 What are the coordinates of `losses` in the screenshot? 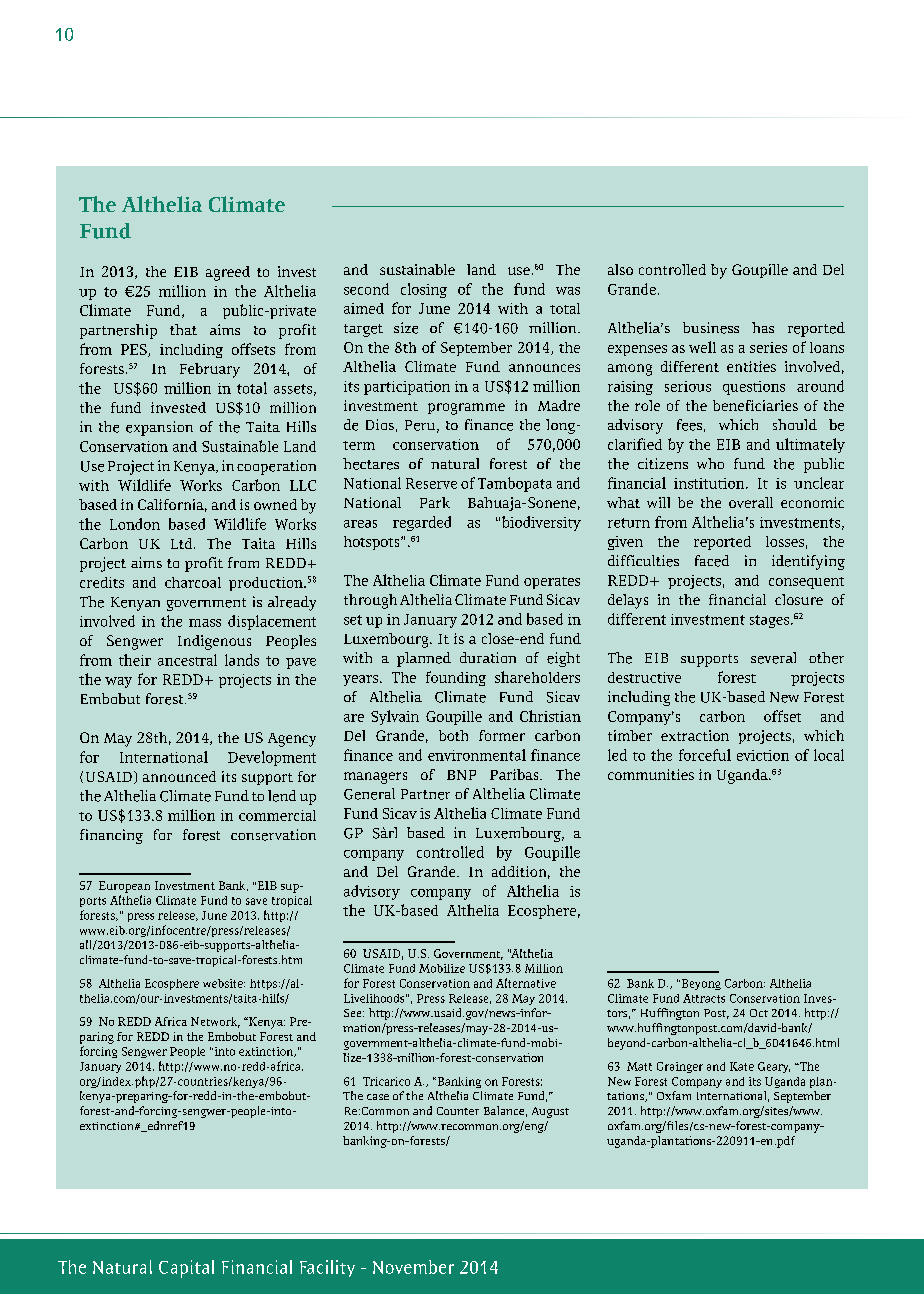 It's located at (785, 541).
